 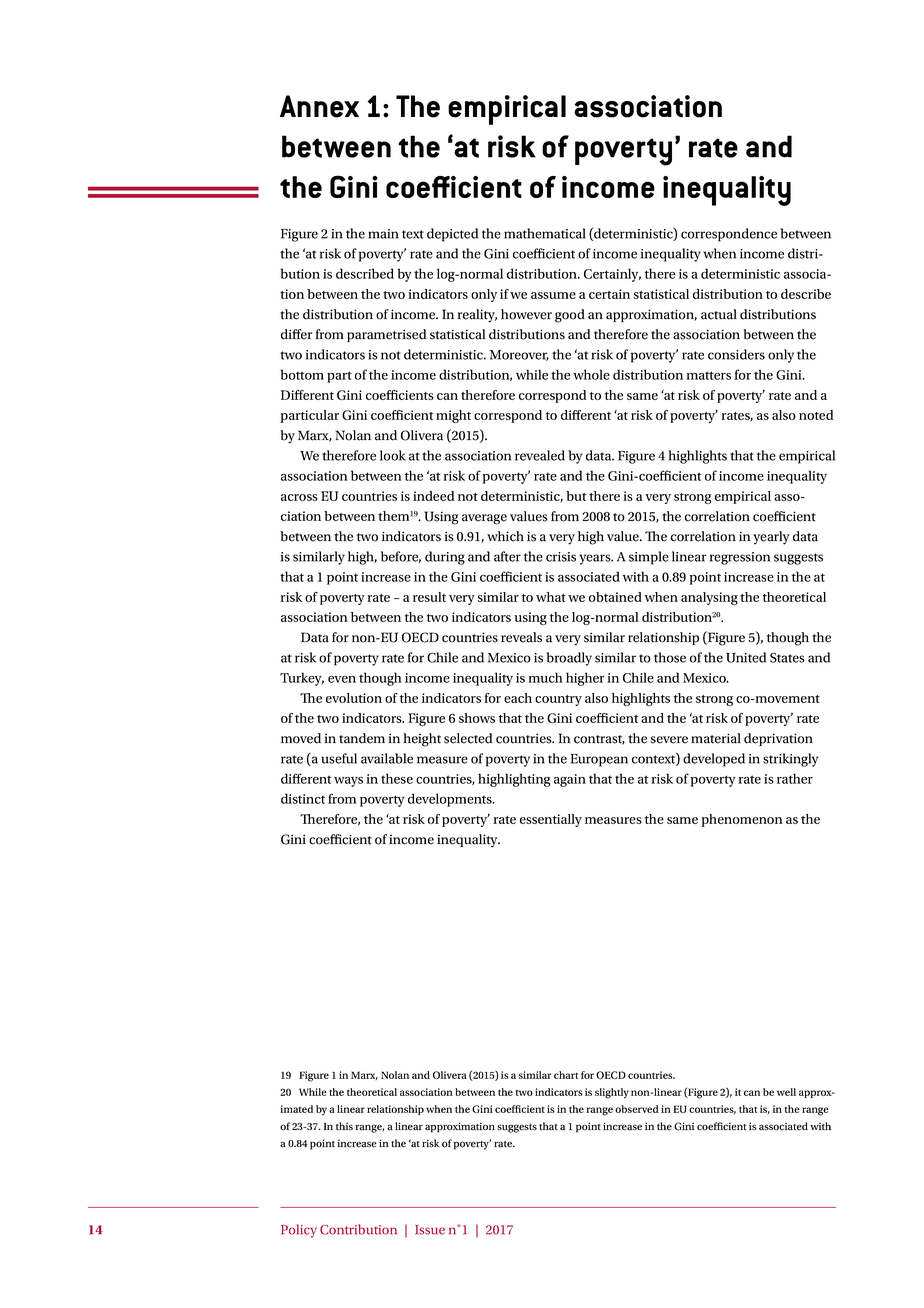 What do you see at coordinates (342, 679) in the screenshot?
I see `even` at bounding box center [342, 679].
